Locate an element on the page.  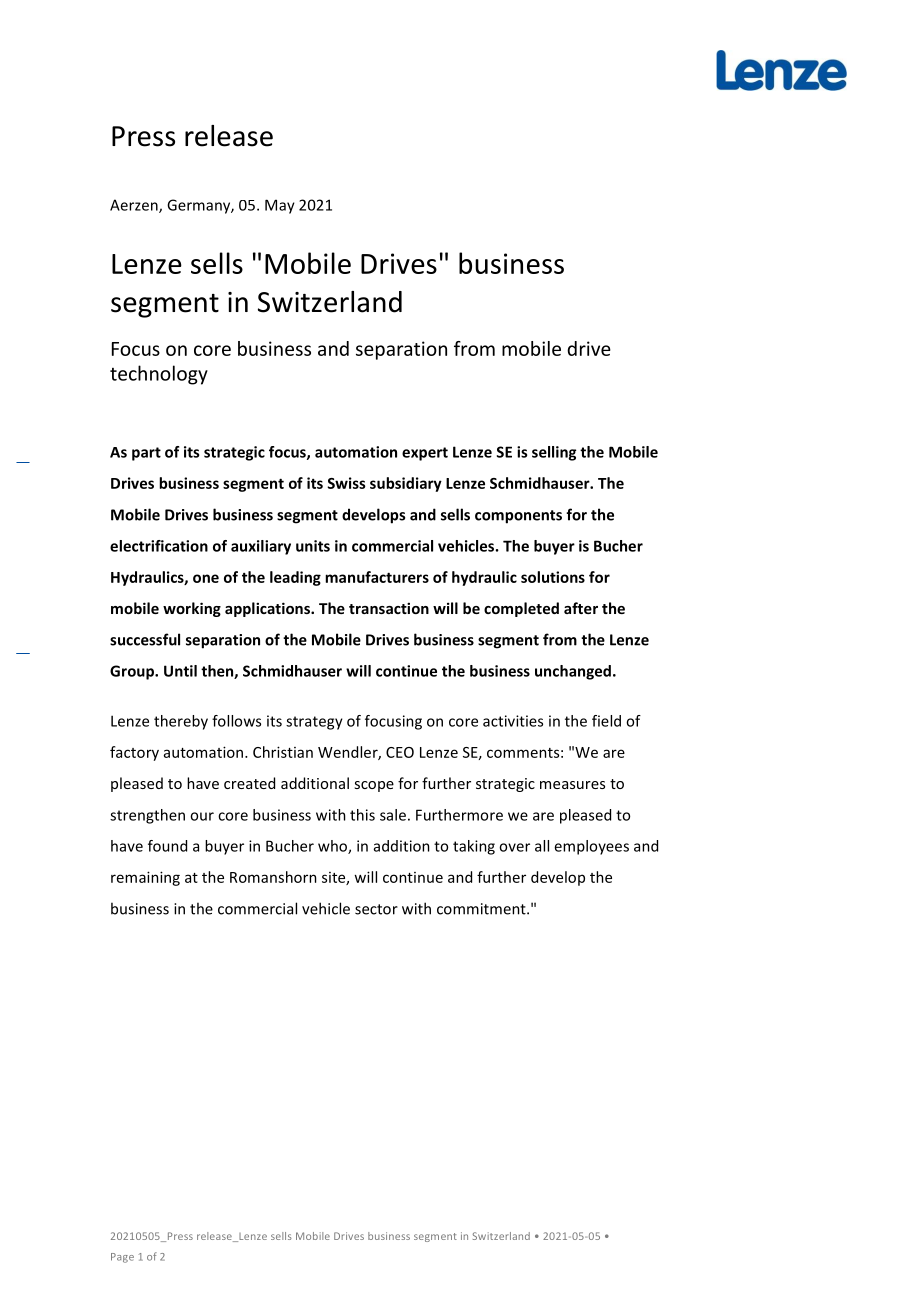
Page is located at coordinates (122, 1258).
